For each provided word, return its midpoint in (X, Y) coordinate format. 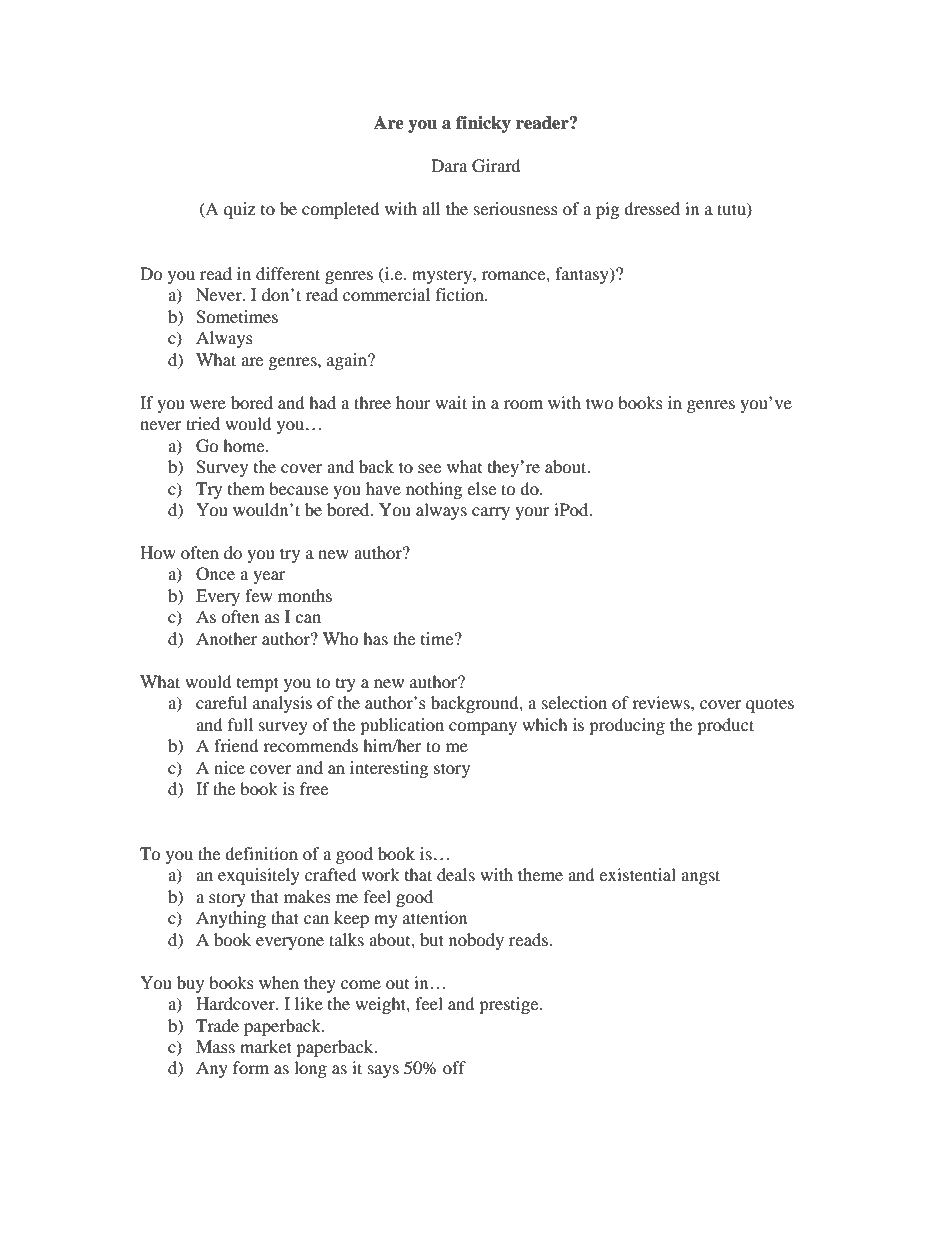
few (259, 595)
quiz (239, 210)
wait (451, 402)
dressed (652, 208)
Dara (449, 165)
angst (700, 877)
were (208, 404)
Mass (215, 1046)
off (454, 1067)
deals (456, 874)
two (600, 403)
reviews (662, 702)
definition (261, 853)
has (375, 638)
